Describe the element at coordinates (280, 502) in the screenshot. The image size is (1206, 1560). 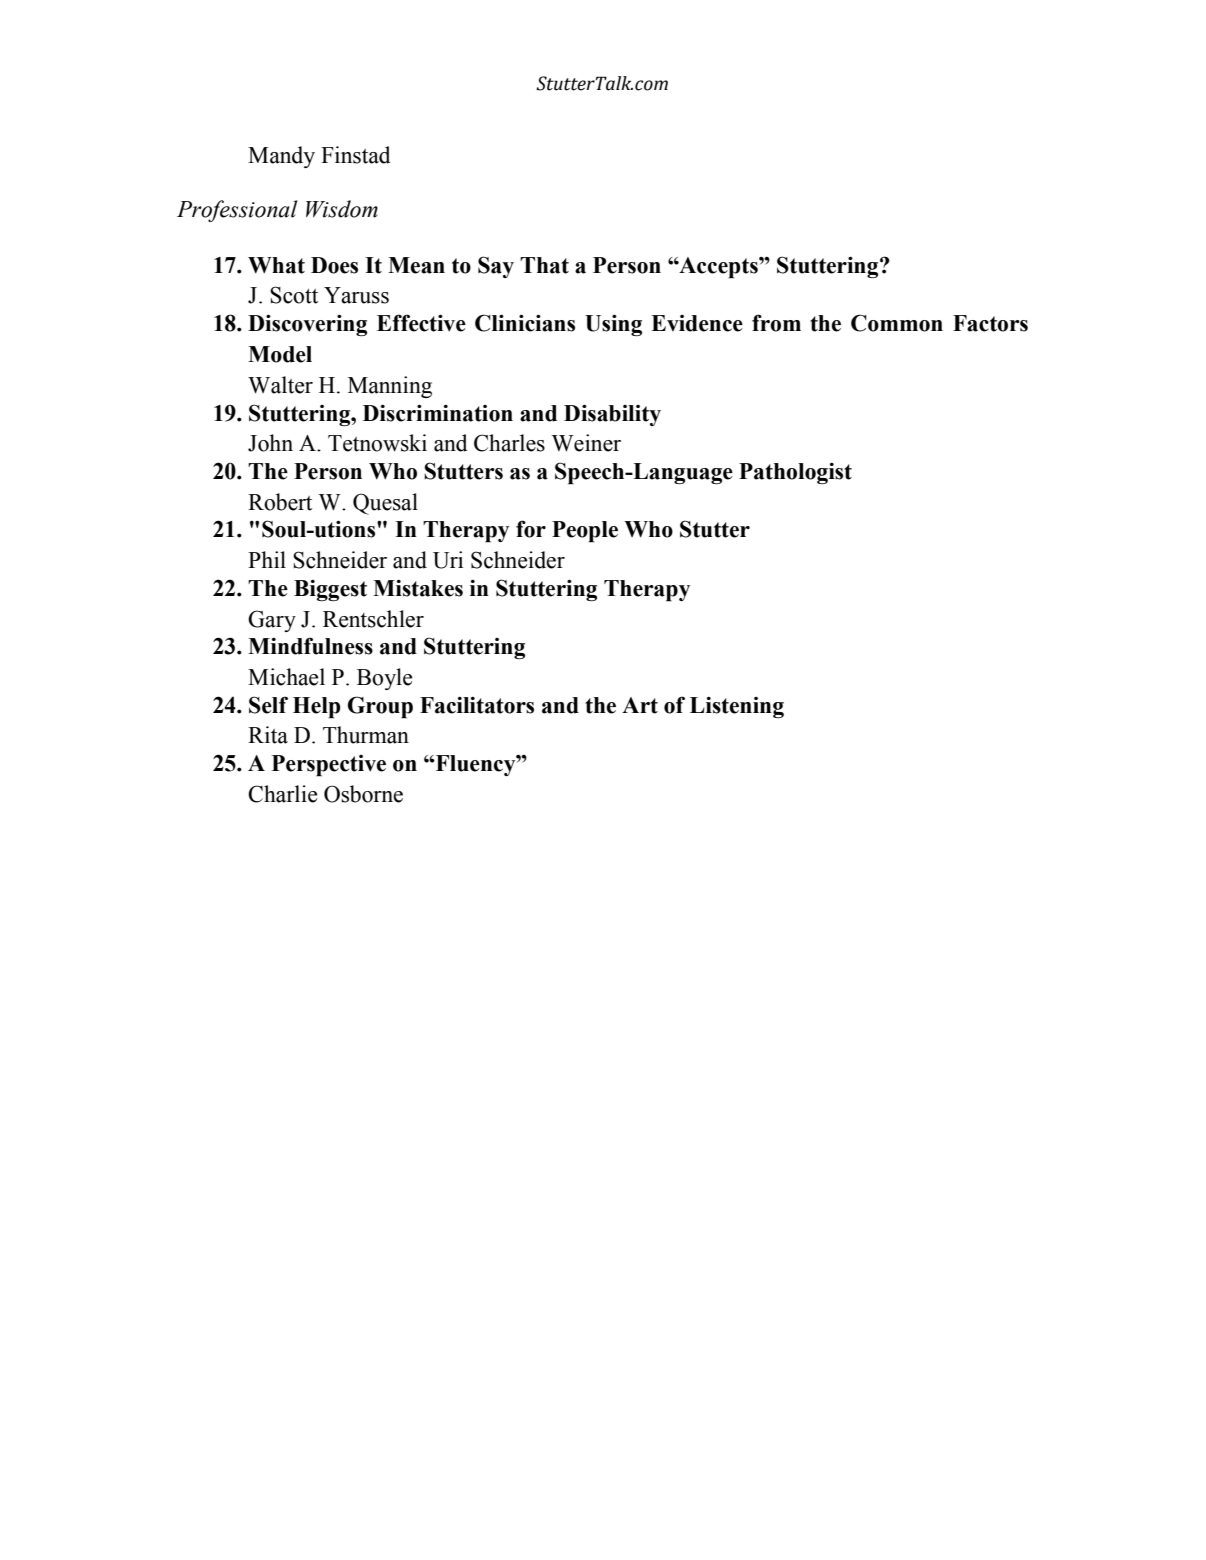
I see `Robert` at that location.
